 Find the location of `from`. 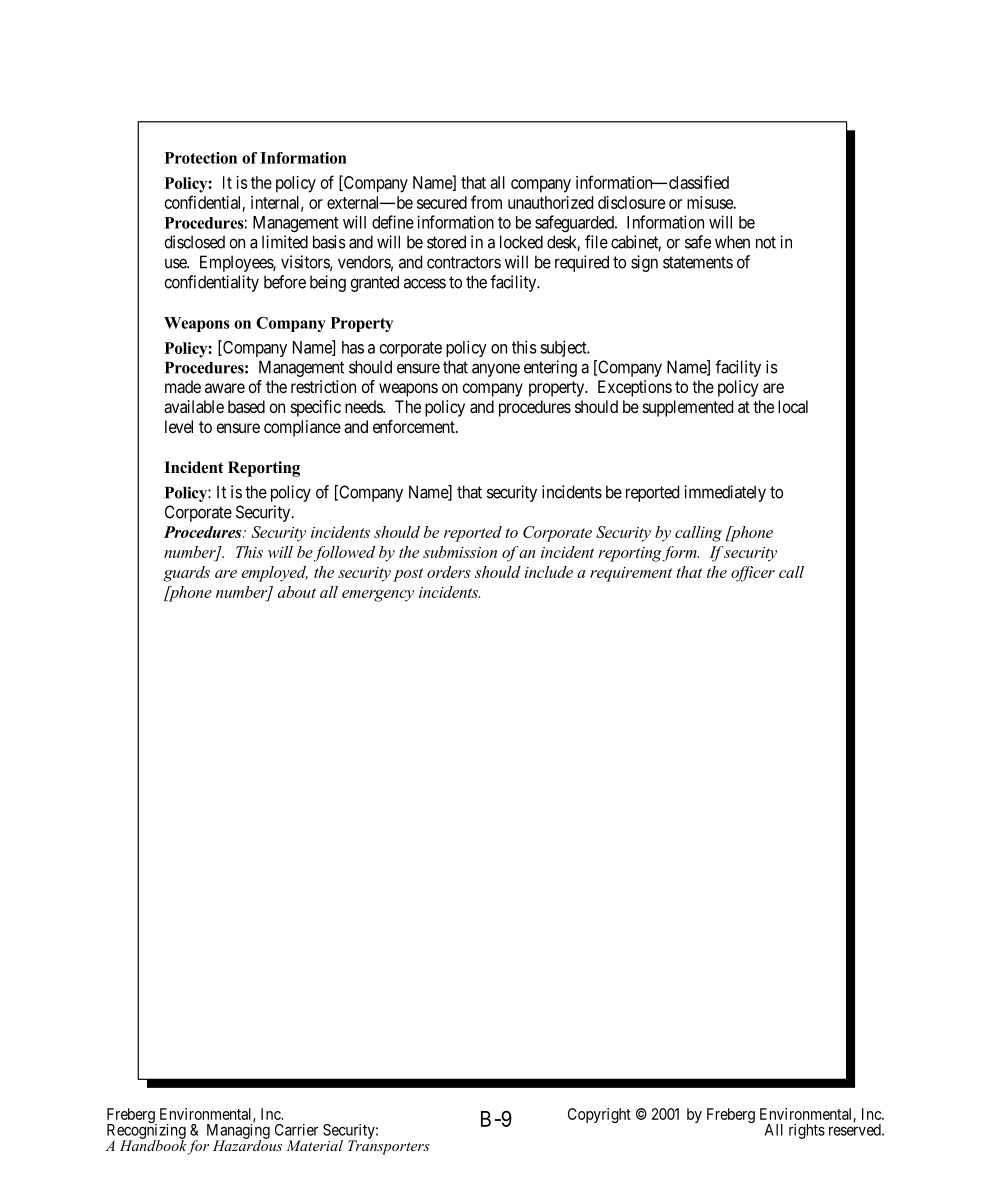

from is located at coordinates (486, 202).
